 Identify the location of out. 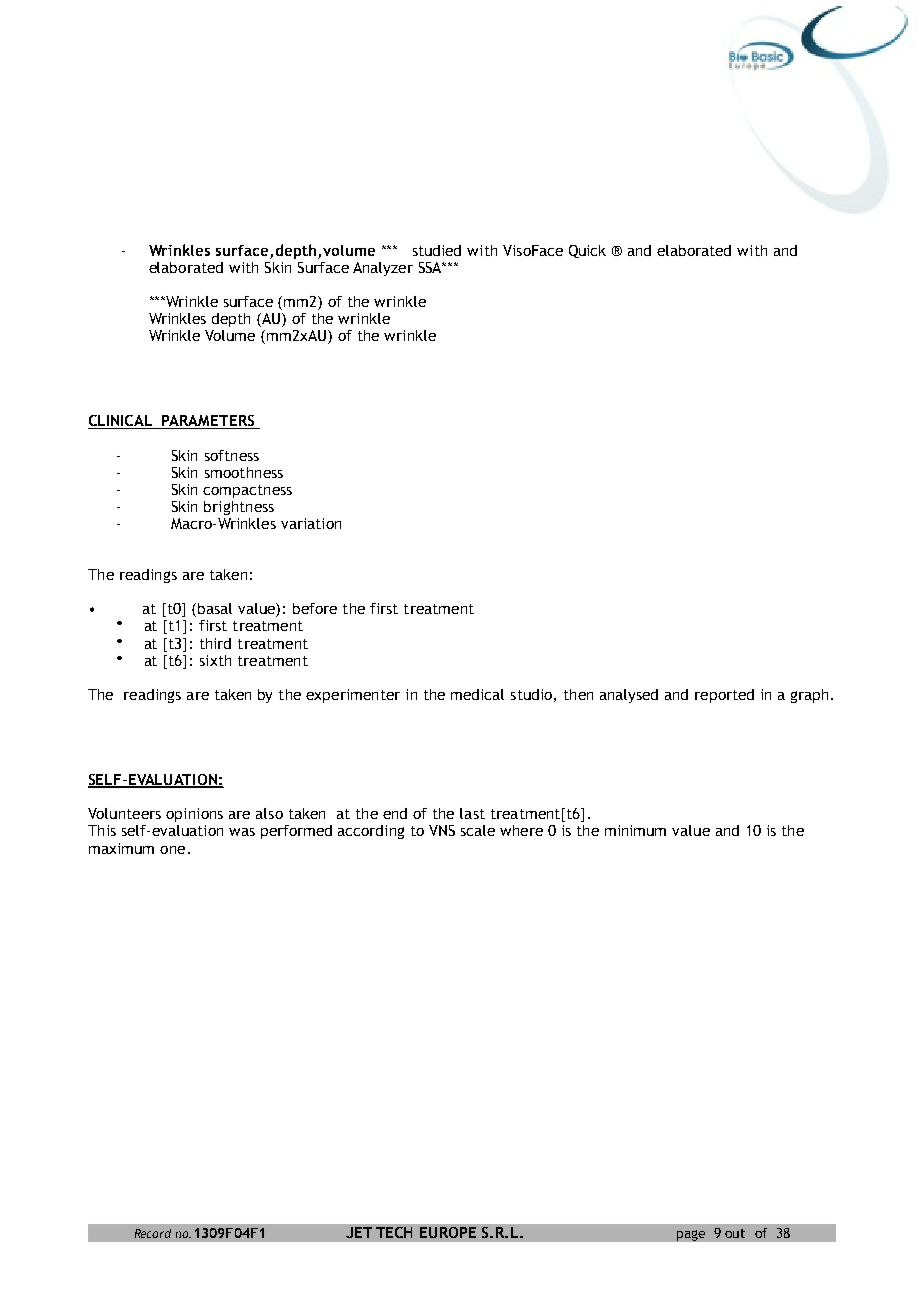
(735, 1233).
